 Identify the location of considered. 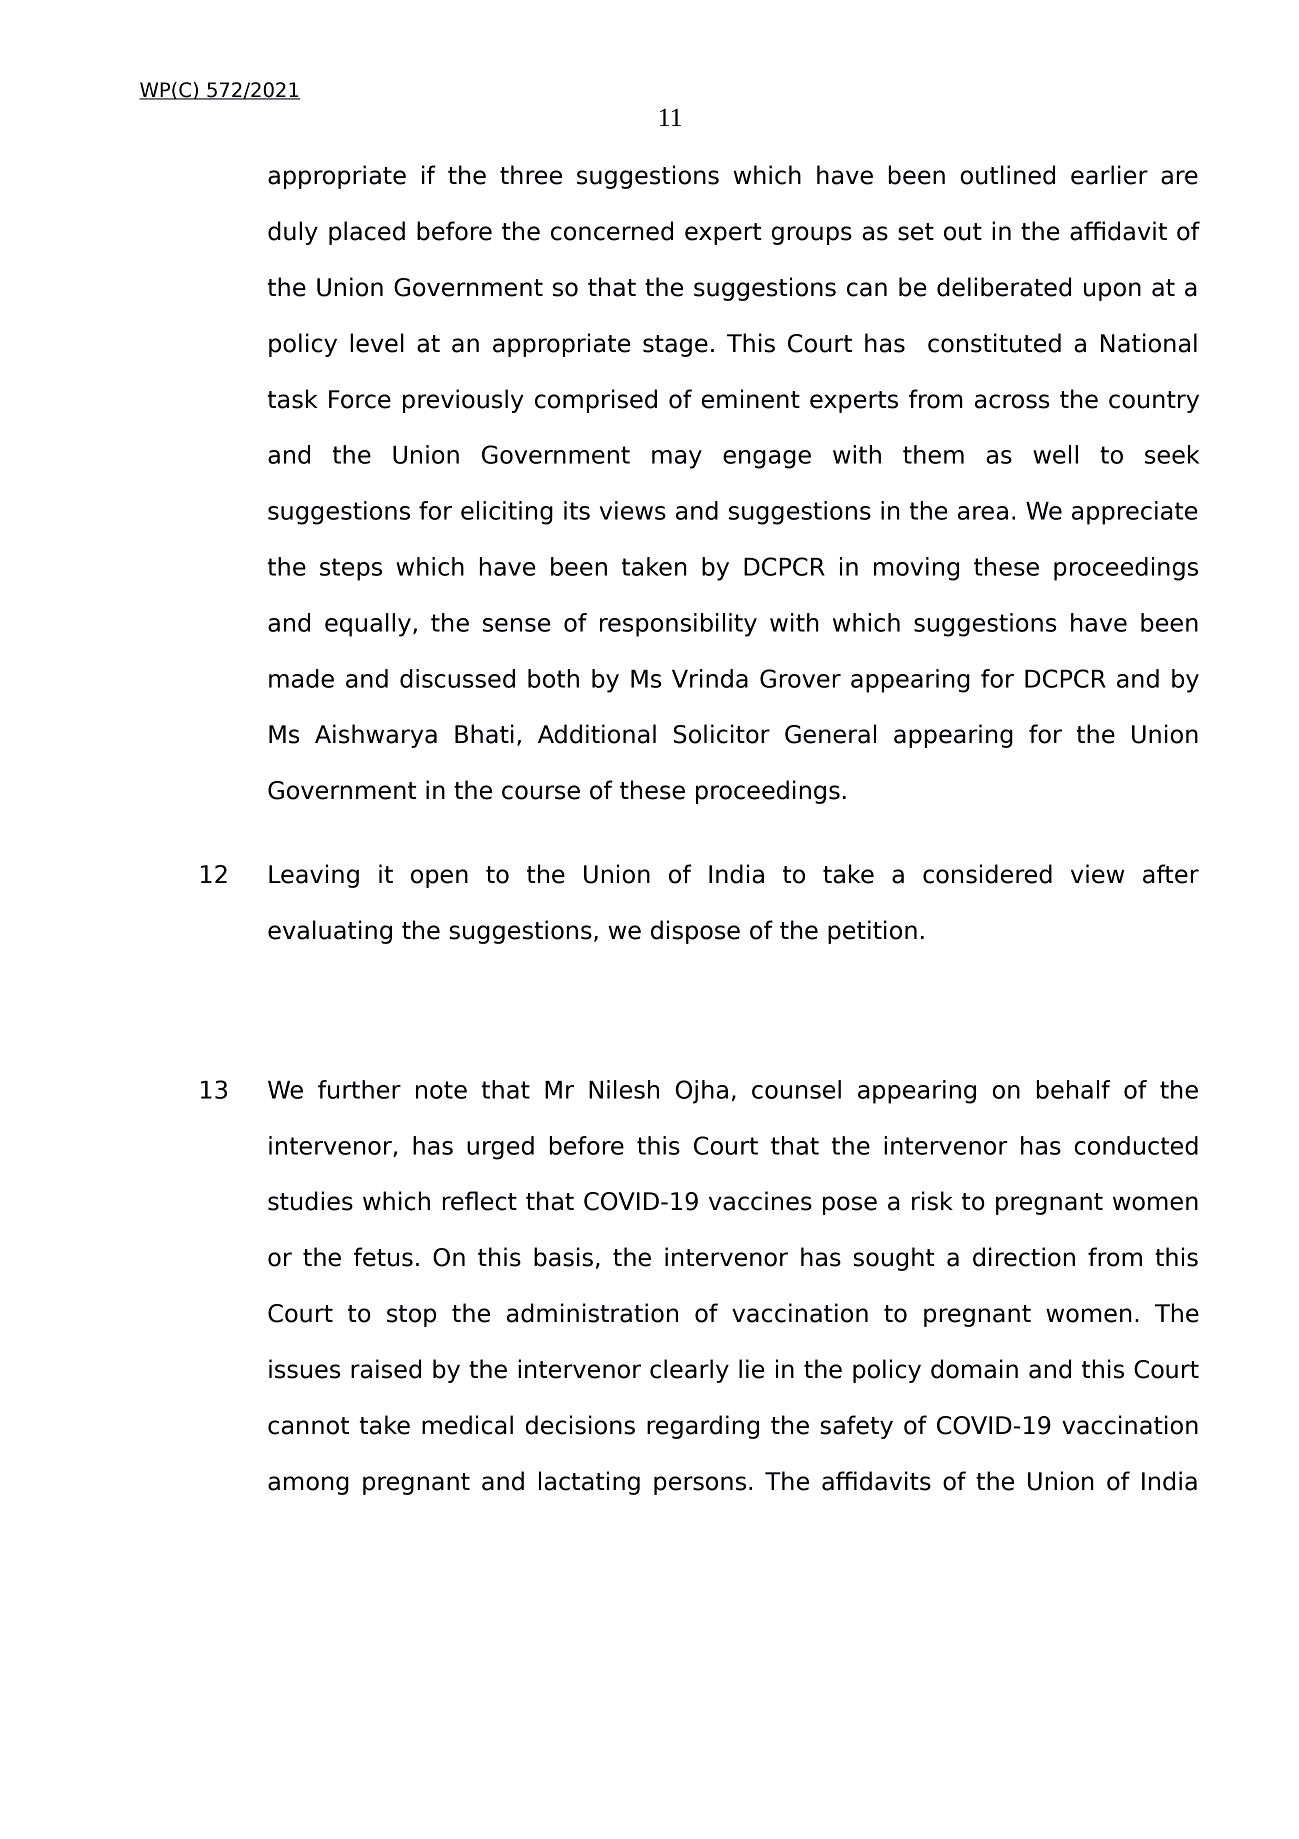
(987, 874).
